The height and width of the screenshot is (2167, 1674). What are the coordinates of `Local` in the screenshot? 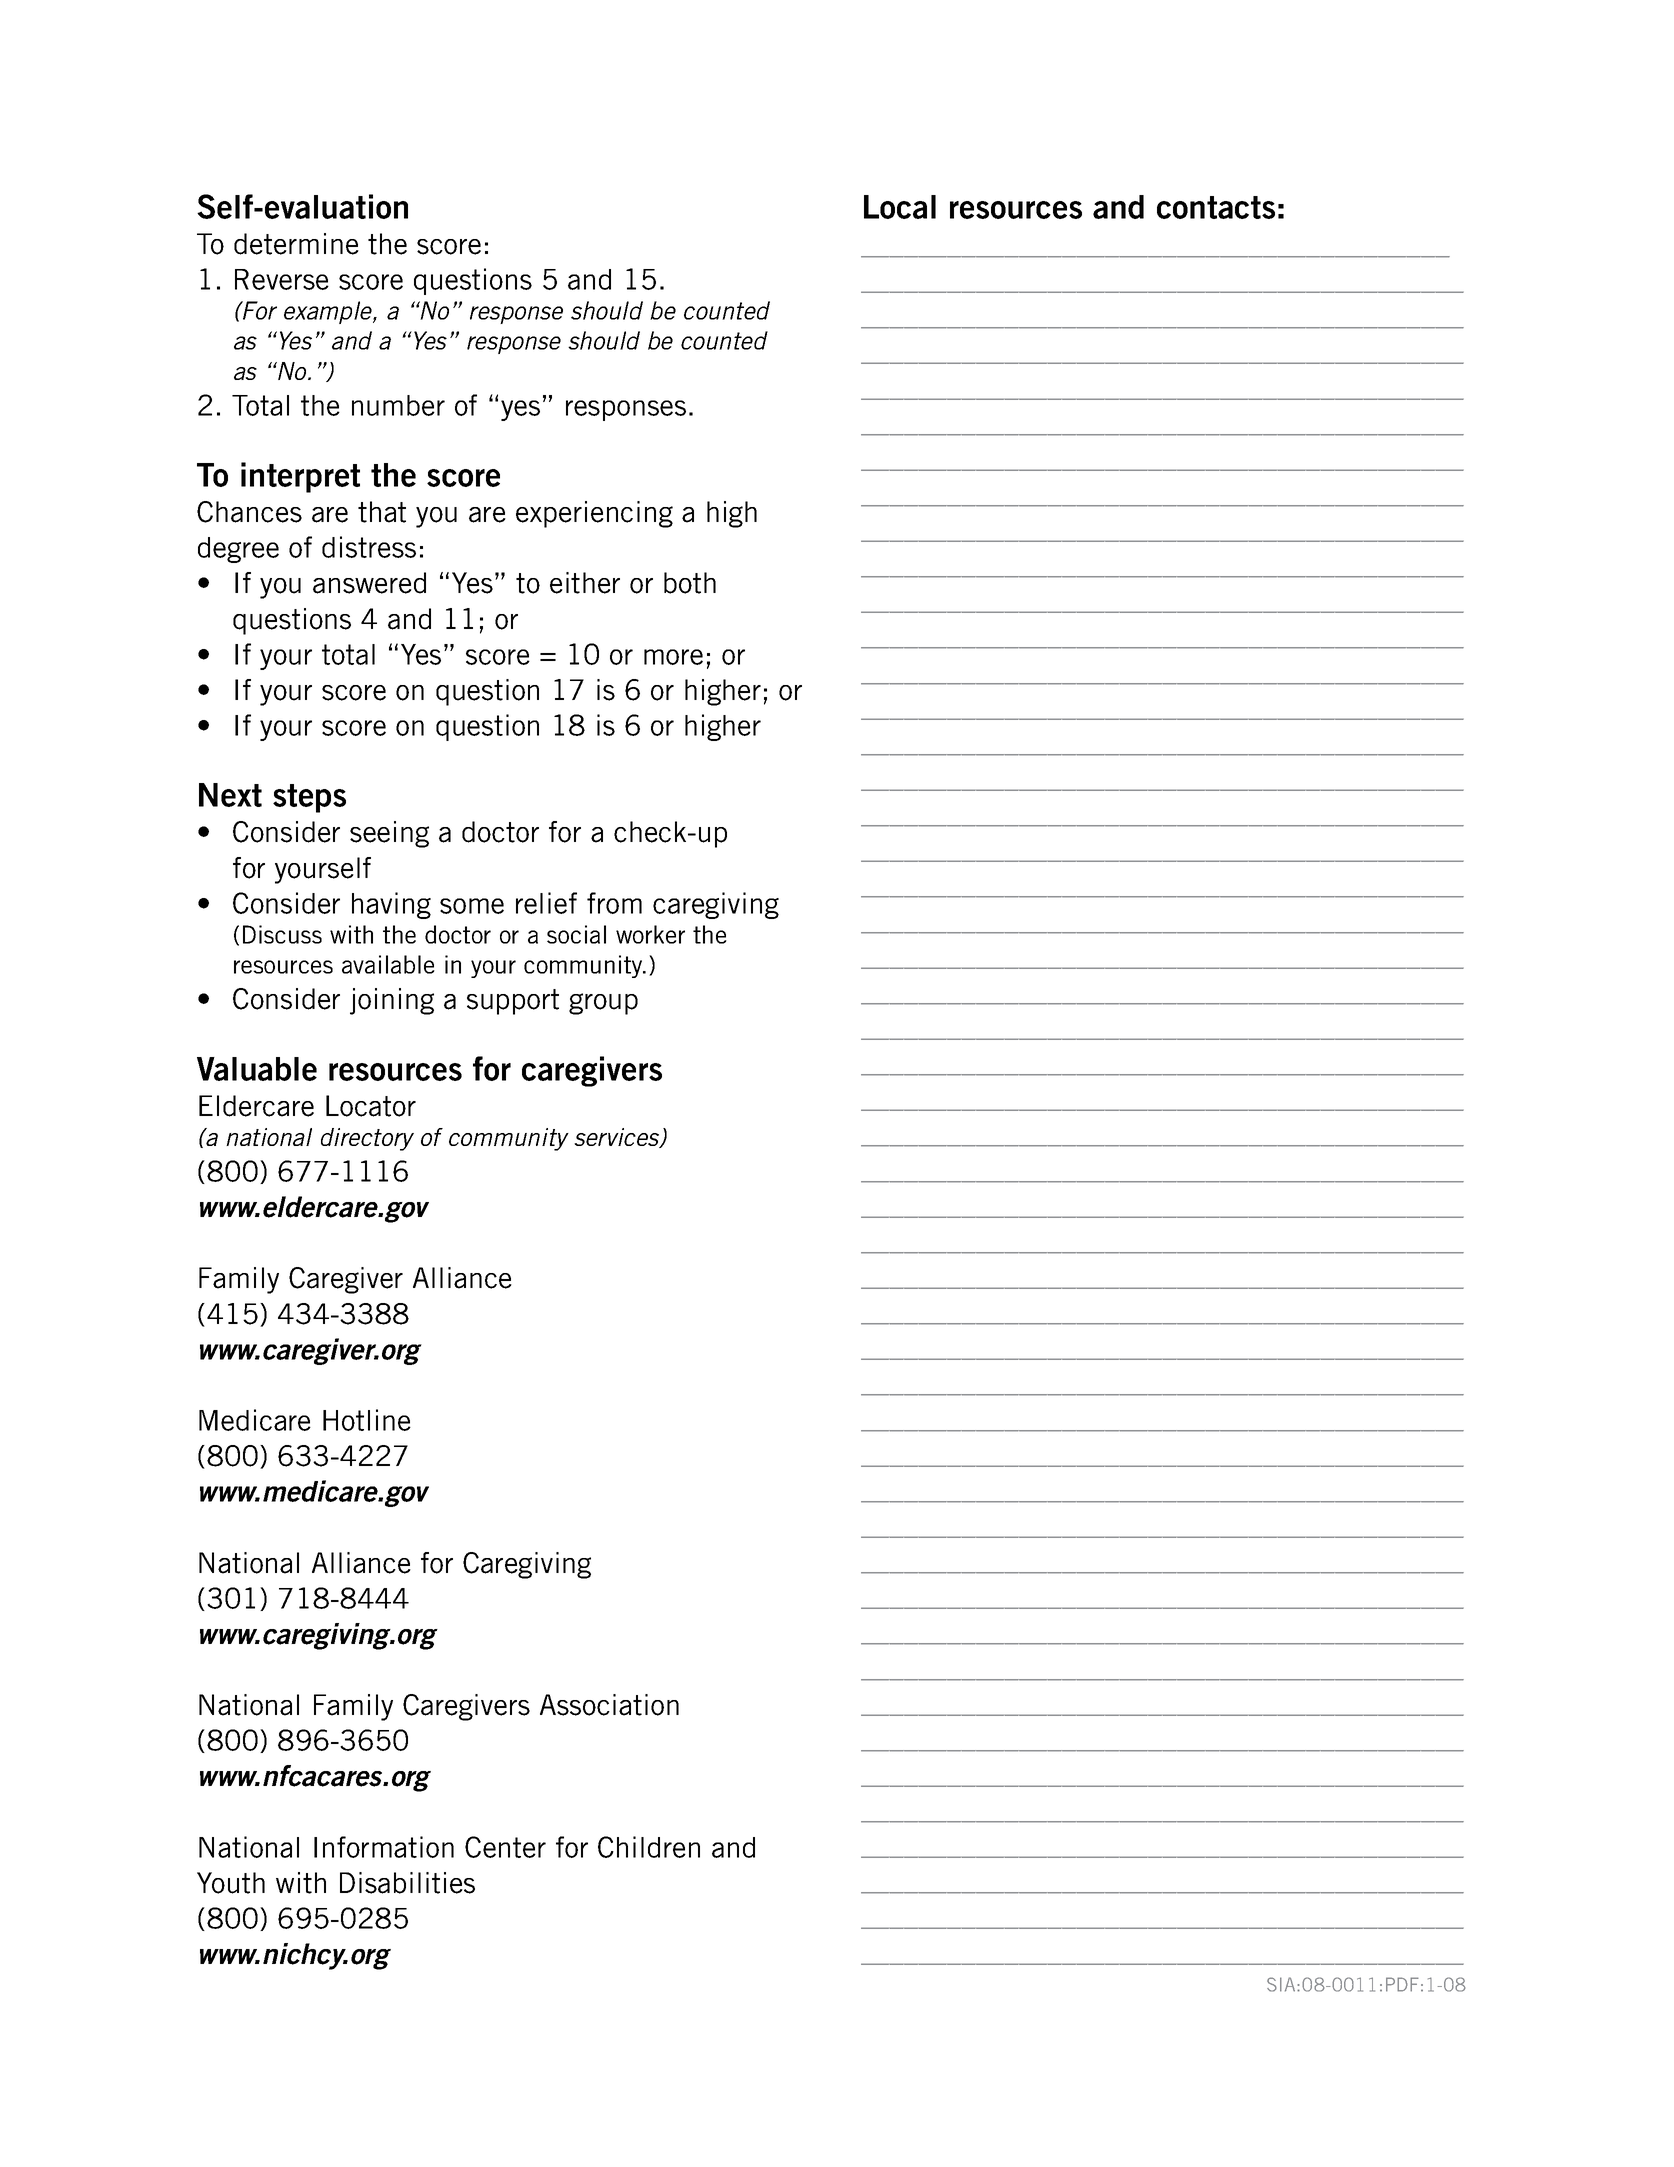 It's located at (900, 207).
